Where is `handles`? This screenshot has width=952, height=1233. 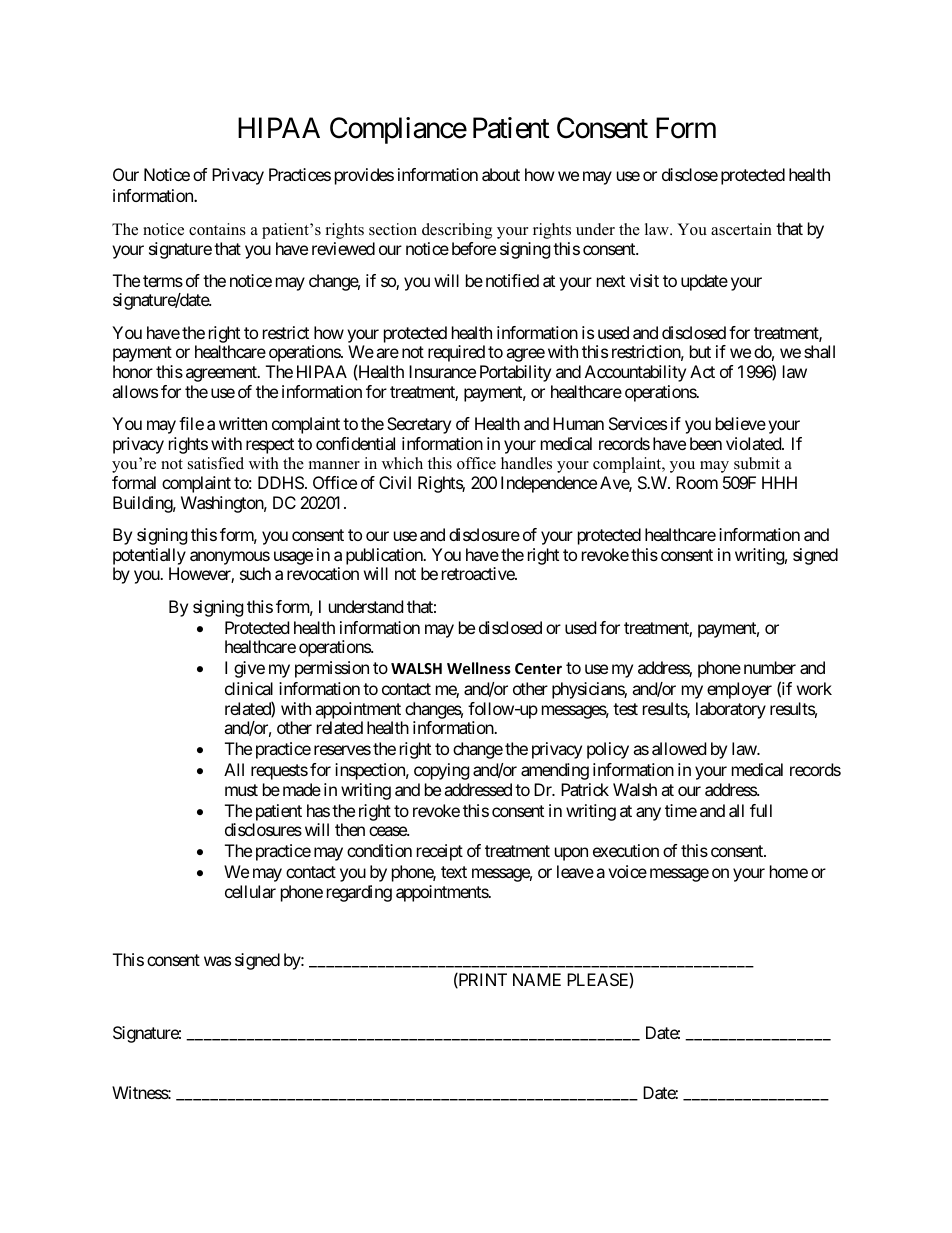
handles is located at coordinates (526, 463).
